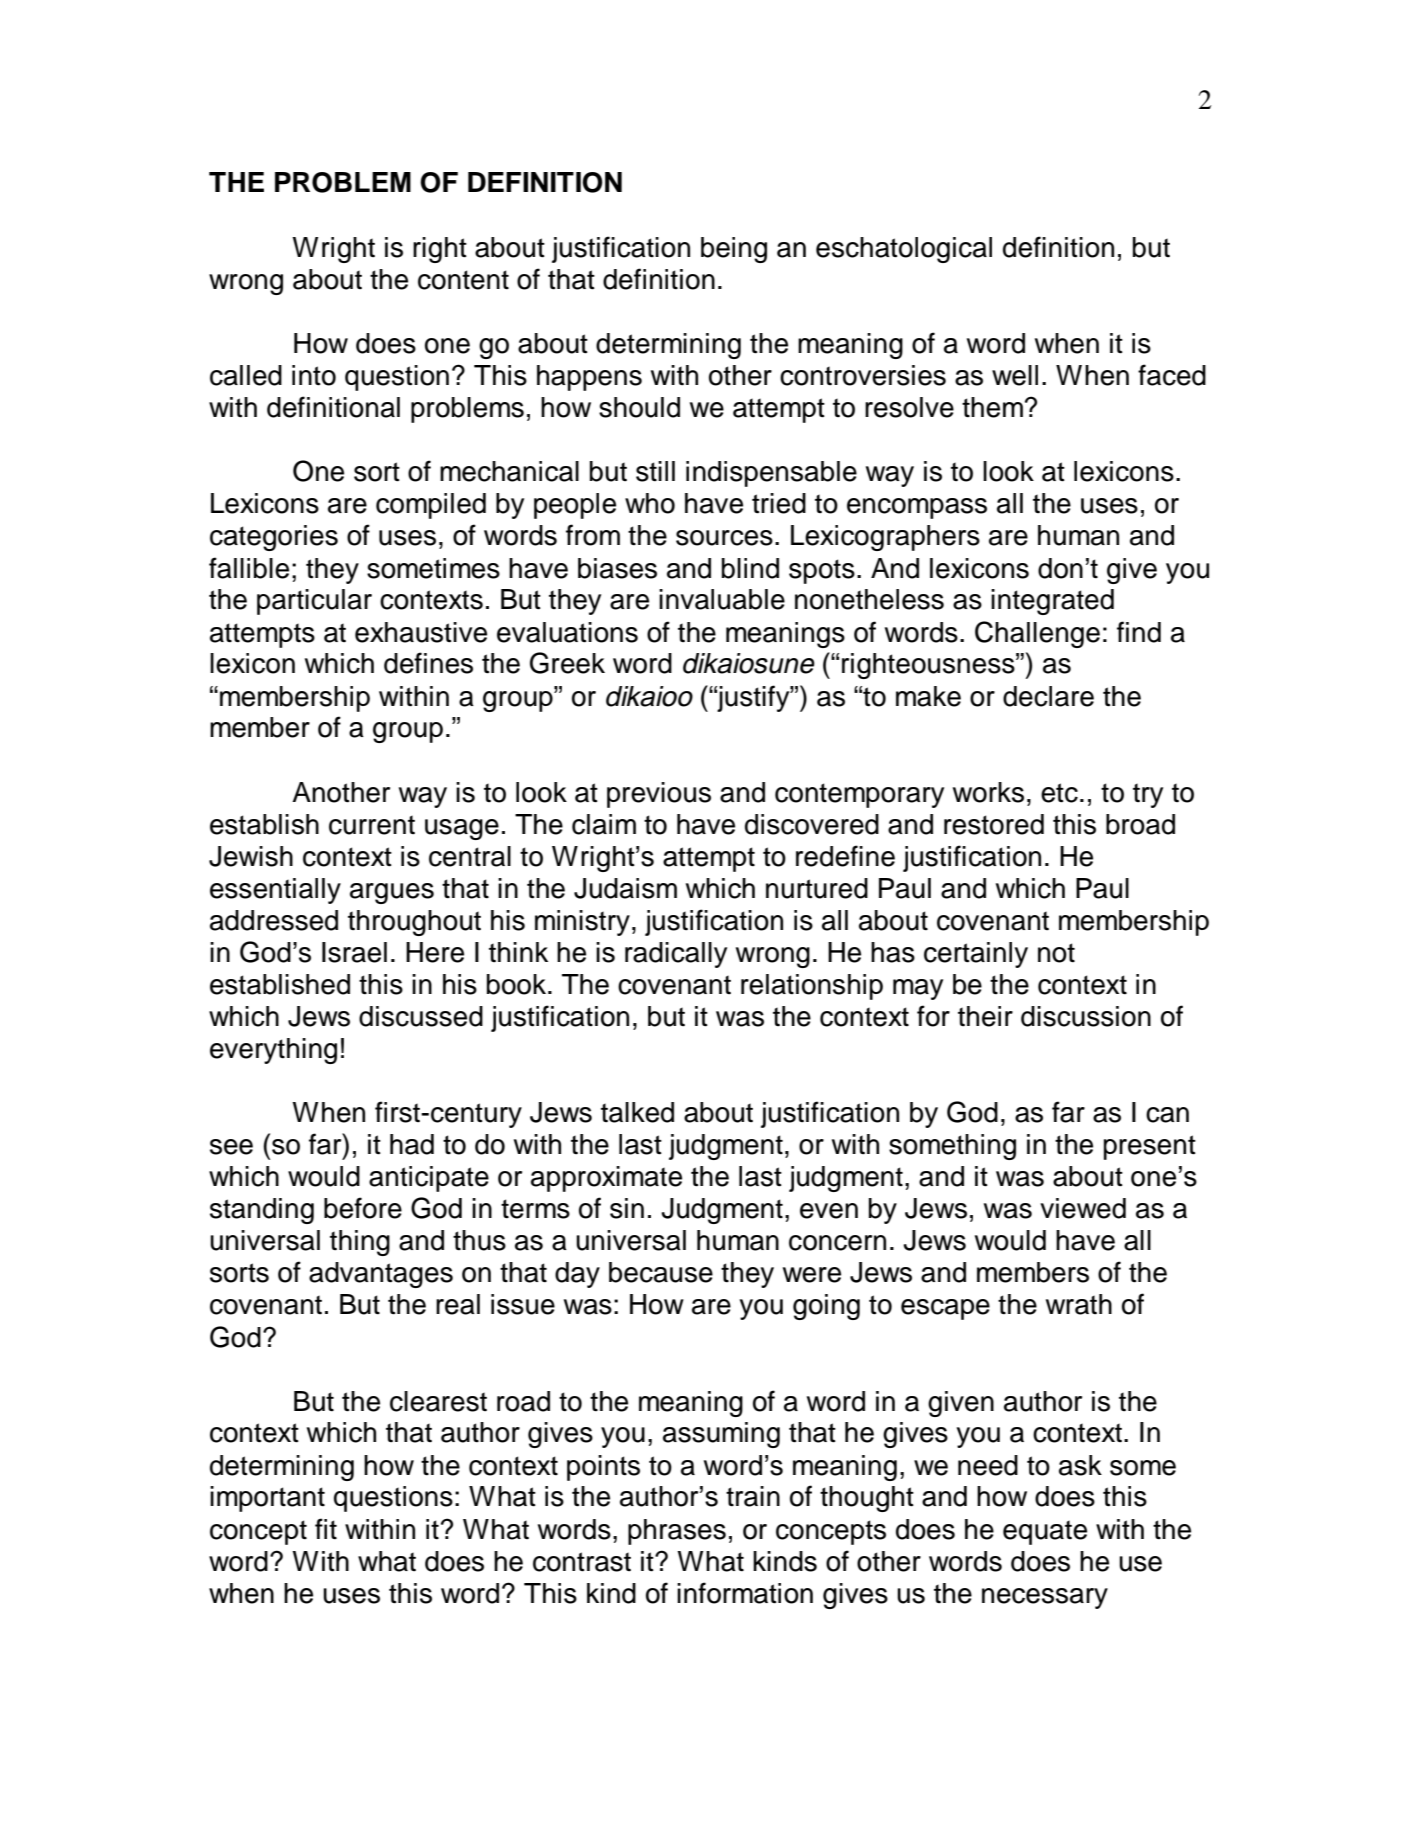 Image resolution: width=1421 pixels, height=1839 pixels. Describe the element at coordinates (976, 955) in the screenshot. I see `certainly` at that location.
